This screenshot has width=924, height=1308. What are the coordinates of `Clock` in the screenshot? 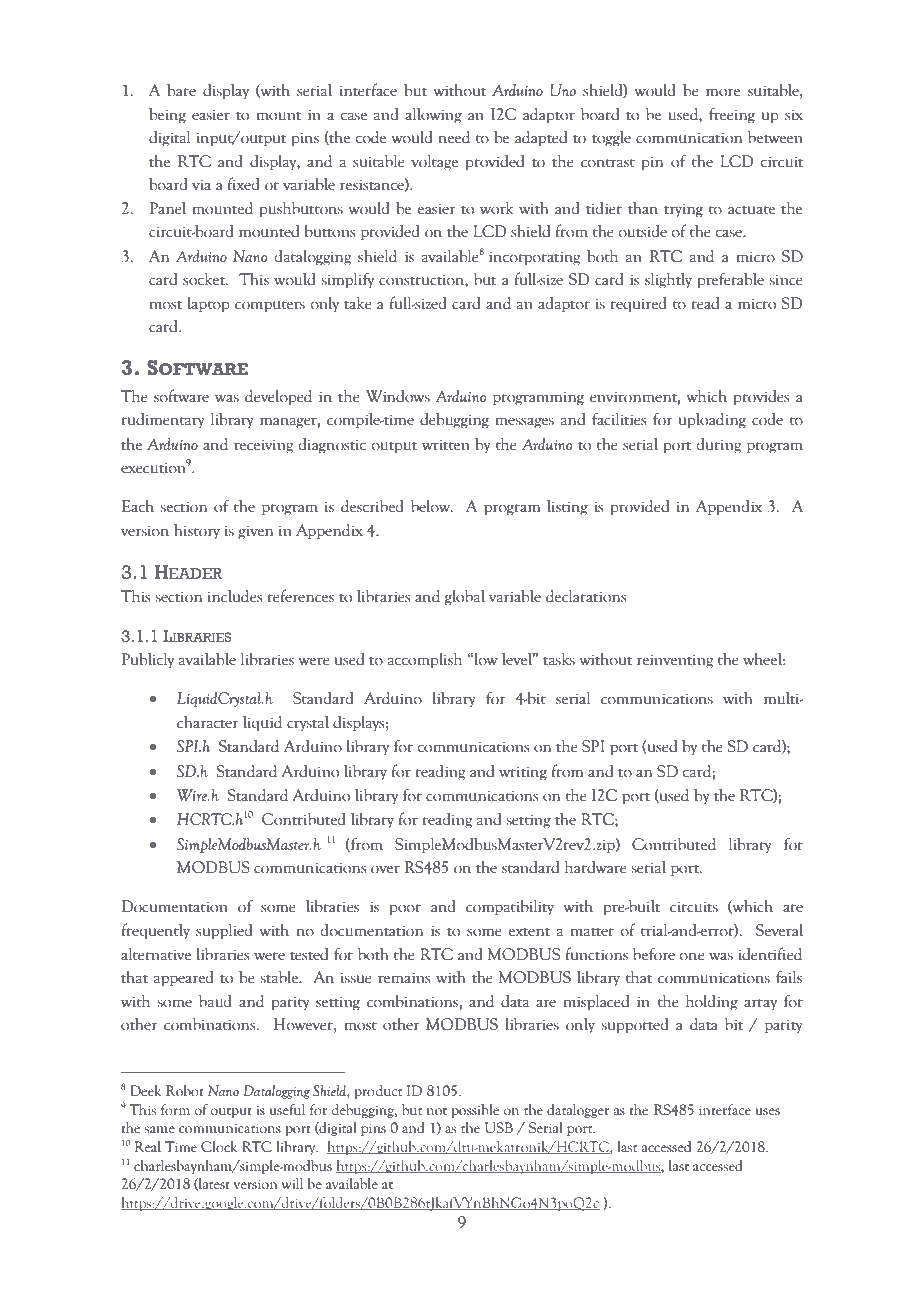 It's located at (219, 1147).
